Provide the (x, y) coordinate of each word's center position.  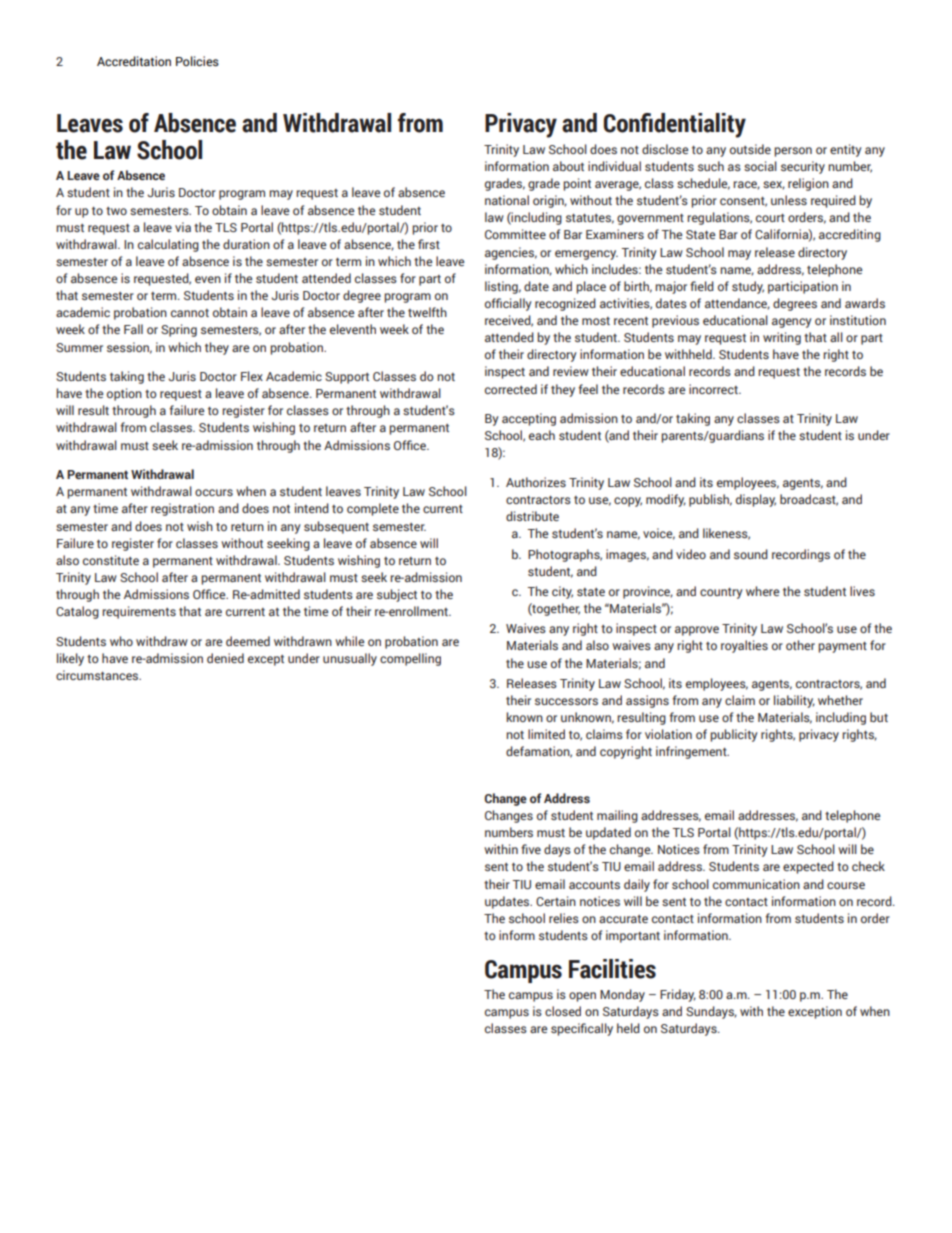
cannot (190, 313)
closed (563, 1011)
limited (546, 734)
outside (750, 149)
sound (751, 554)
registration (182, 509)
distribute (532, 516)
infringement (692, 752)
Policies (197, 61)
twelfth (427, 312)
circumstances (98, 675)
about (568, 166)
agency (792, 323)
